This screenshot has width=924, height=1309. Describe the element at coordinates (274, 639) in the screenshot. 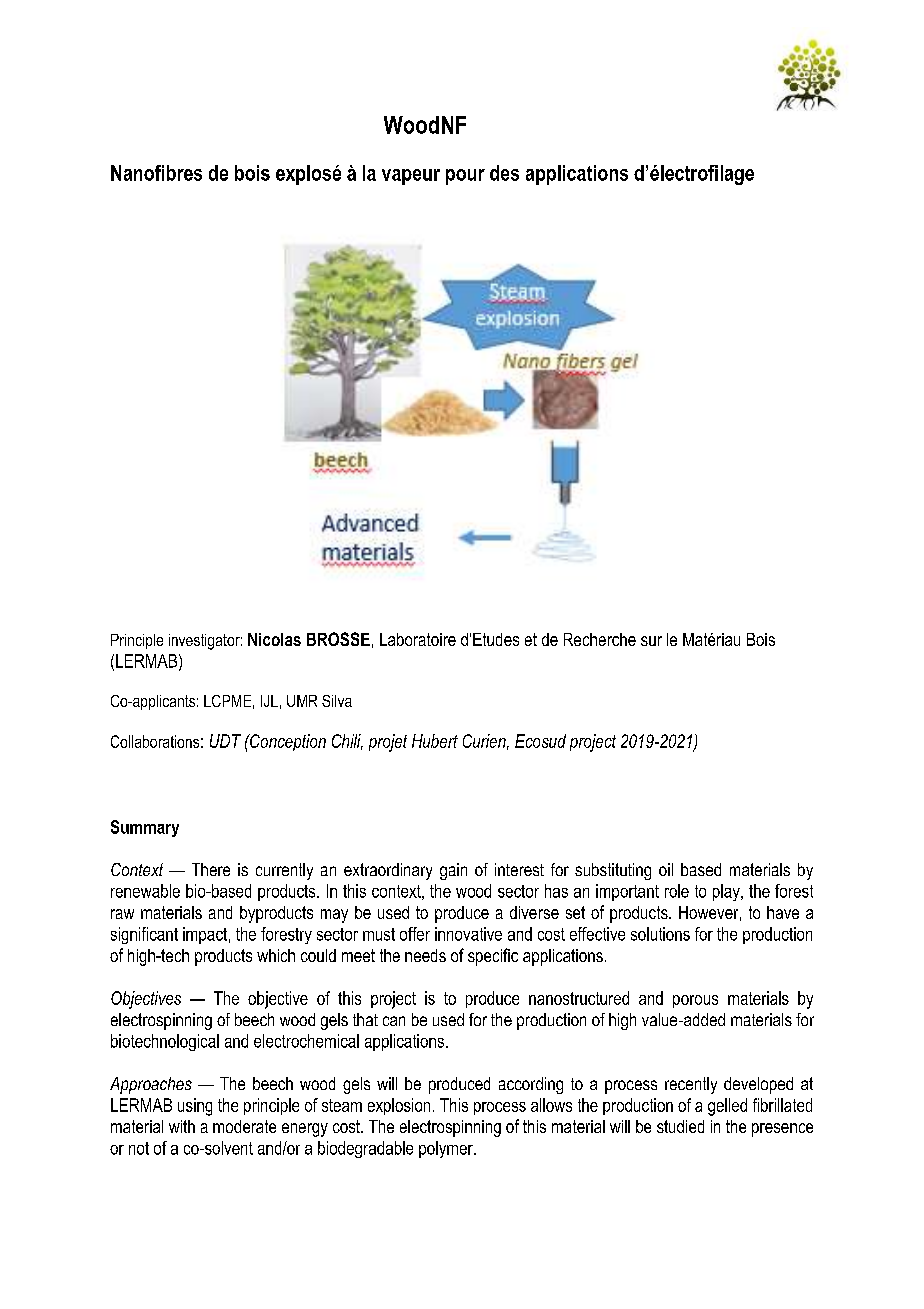

I see `Nicolas` at that location.
